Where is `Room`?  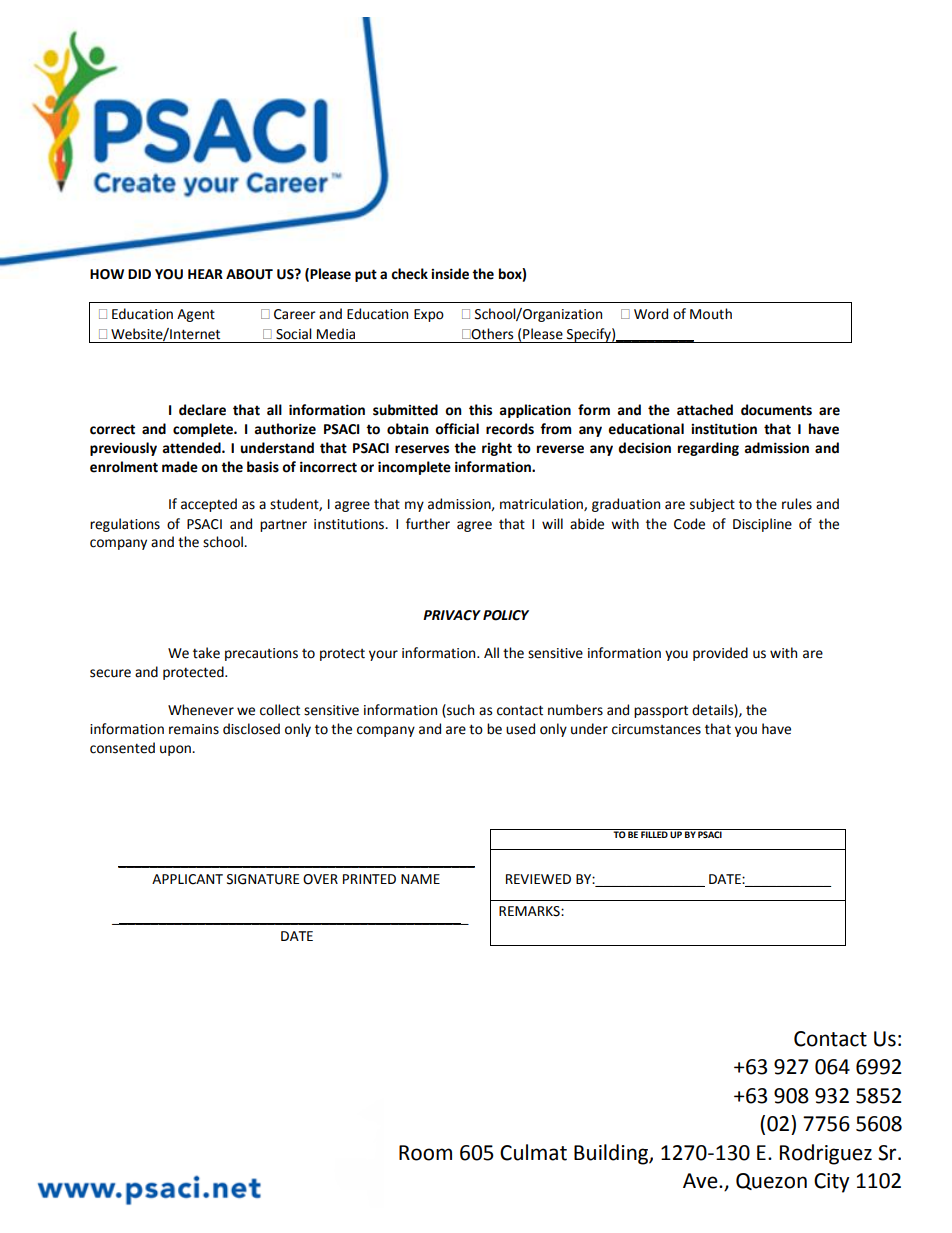 Room is located at coordinates (425, 1153).
